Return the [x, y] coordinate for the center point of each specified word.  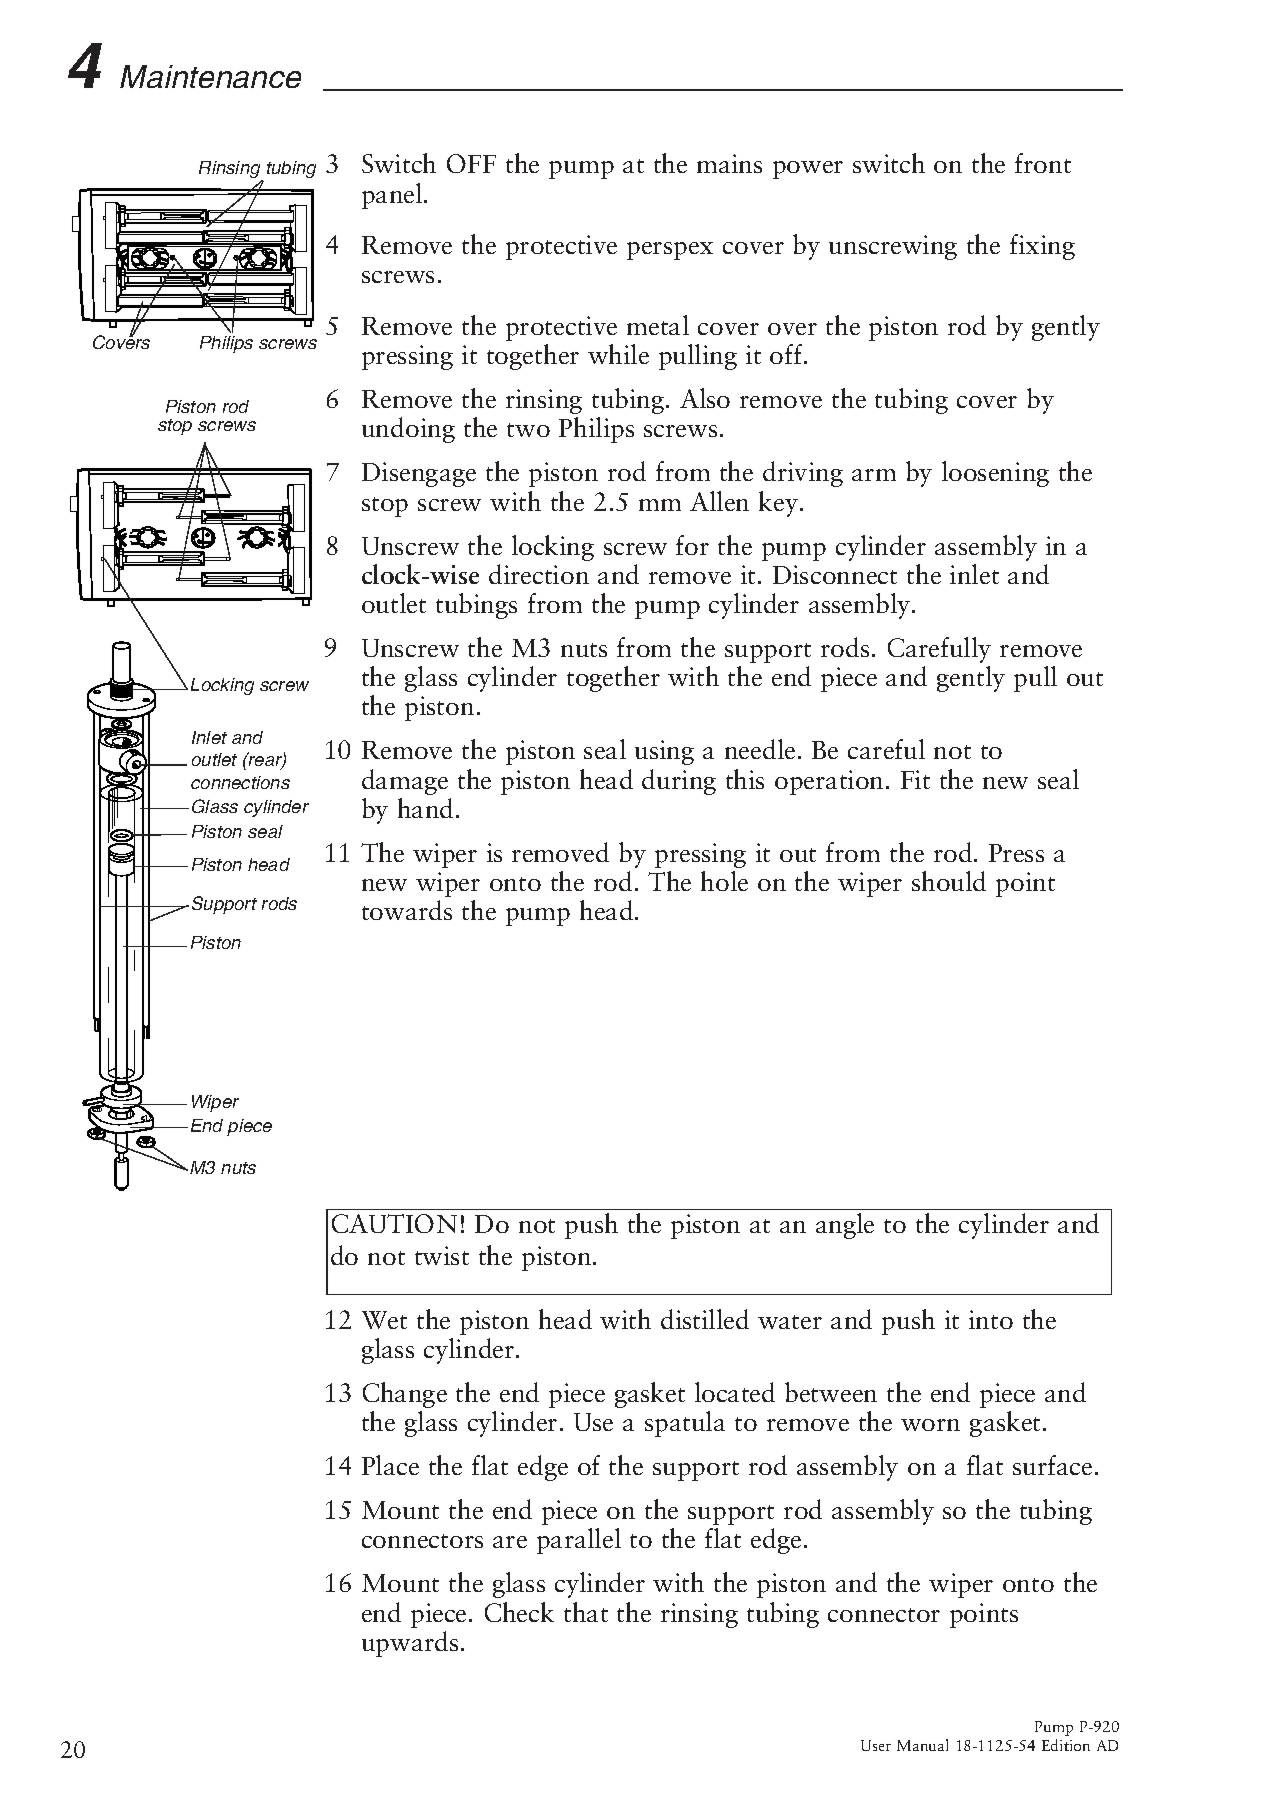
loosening [995, 474]
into [991, 1319]
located [735, 1392]
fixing [1042, 247]
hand [425, 808]
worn [930, 1425]
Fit [915, 779]
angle [845, 1226]
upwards [410, 1644]
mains [729, 163]
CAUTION [394, 1223]
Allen [719, 501]
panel [393, 196]
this [745, 779]
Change [405, 1395]
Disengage [419, 474]
